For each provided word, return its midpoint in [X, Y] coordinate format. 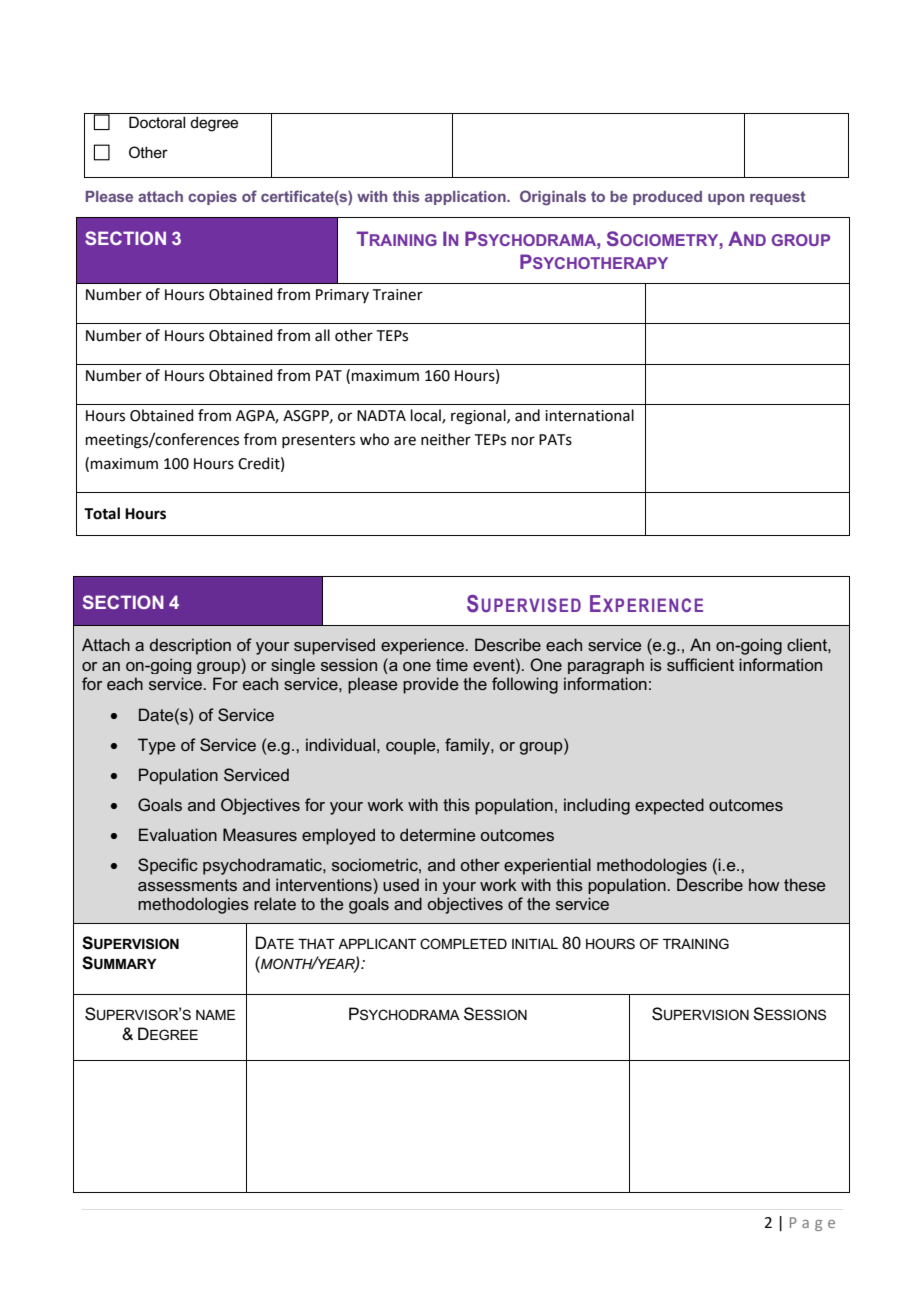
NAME [215, 1015]
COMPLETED [463, 943]
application [466, 198]
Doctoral [157, 122]
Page [812, 1224]
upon [726, 199]
